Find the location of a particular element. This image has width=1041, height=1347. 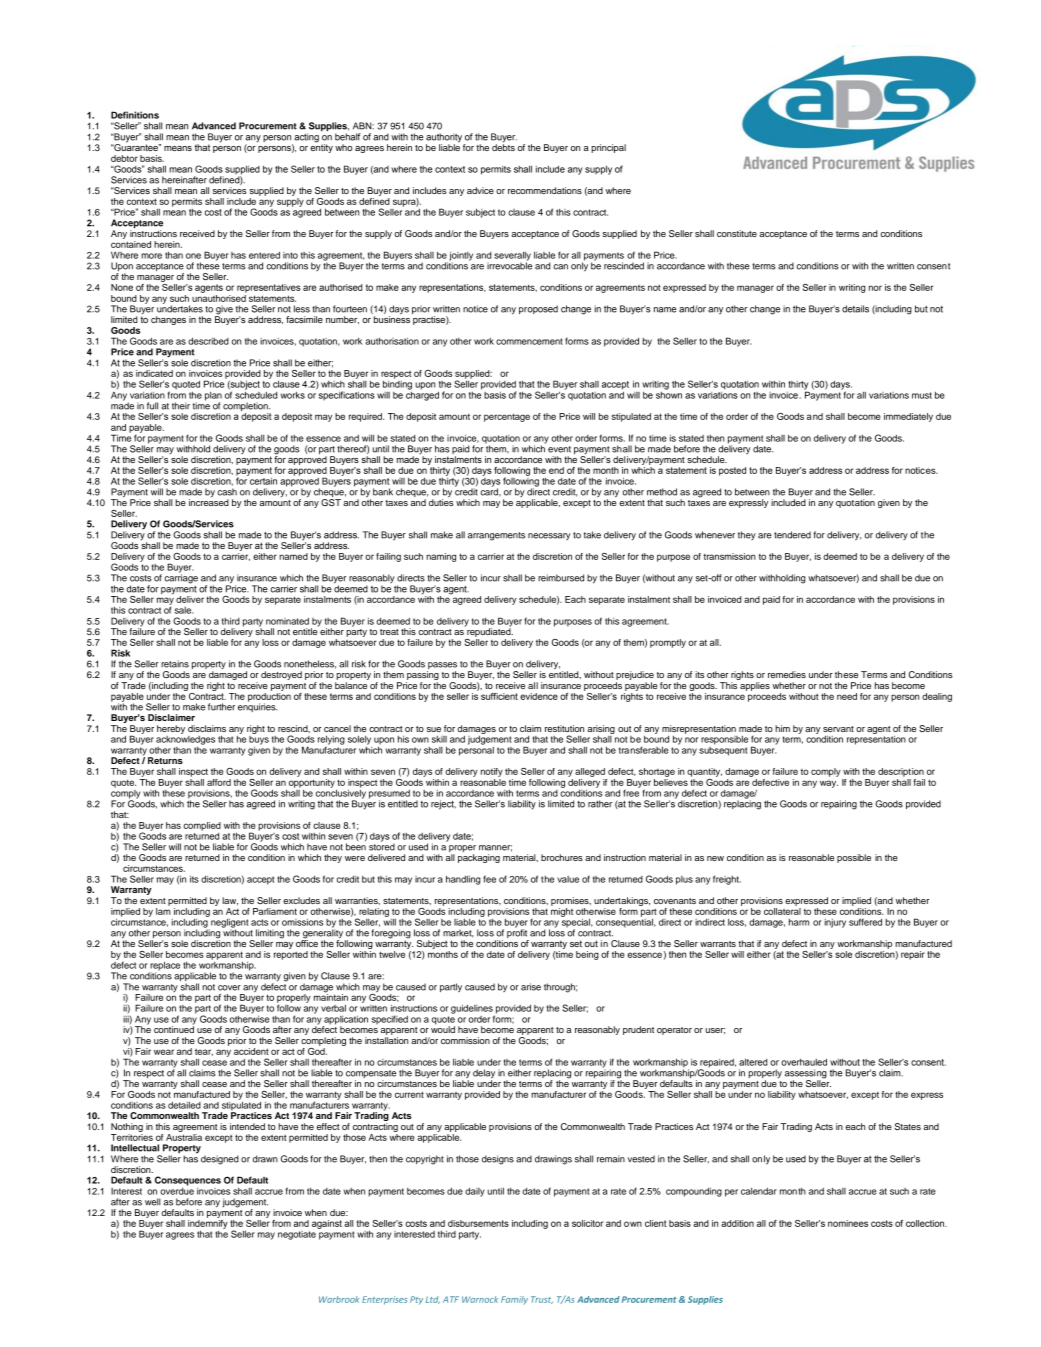

negotiate is located at coordinates (297, 1235).
